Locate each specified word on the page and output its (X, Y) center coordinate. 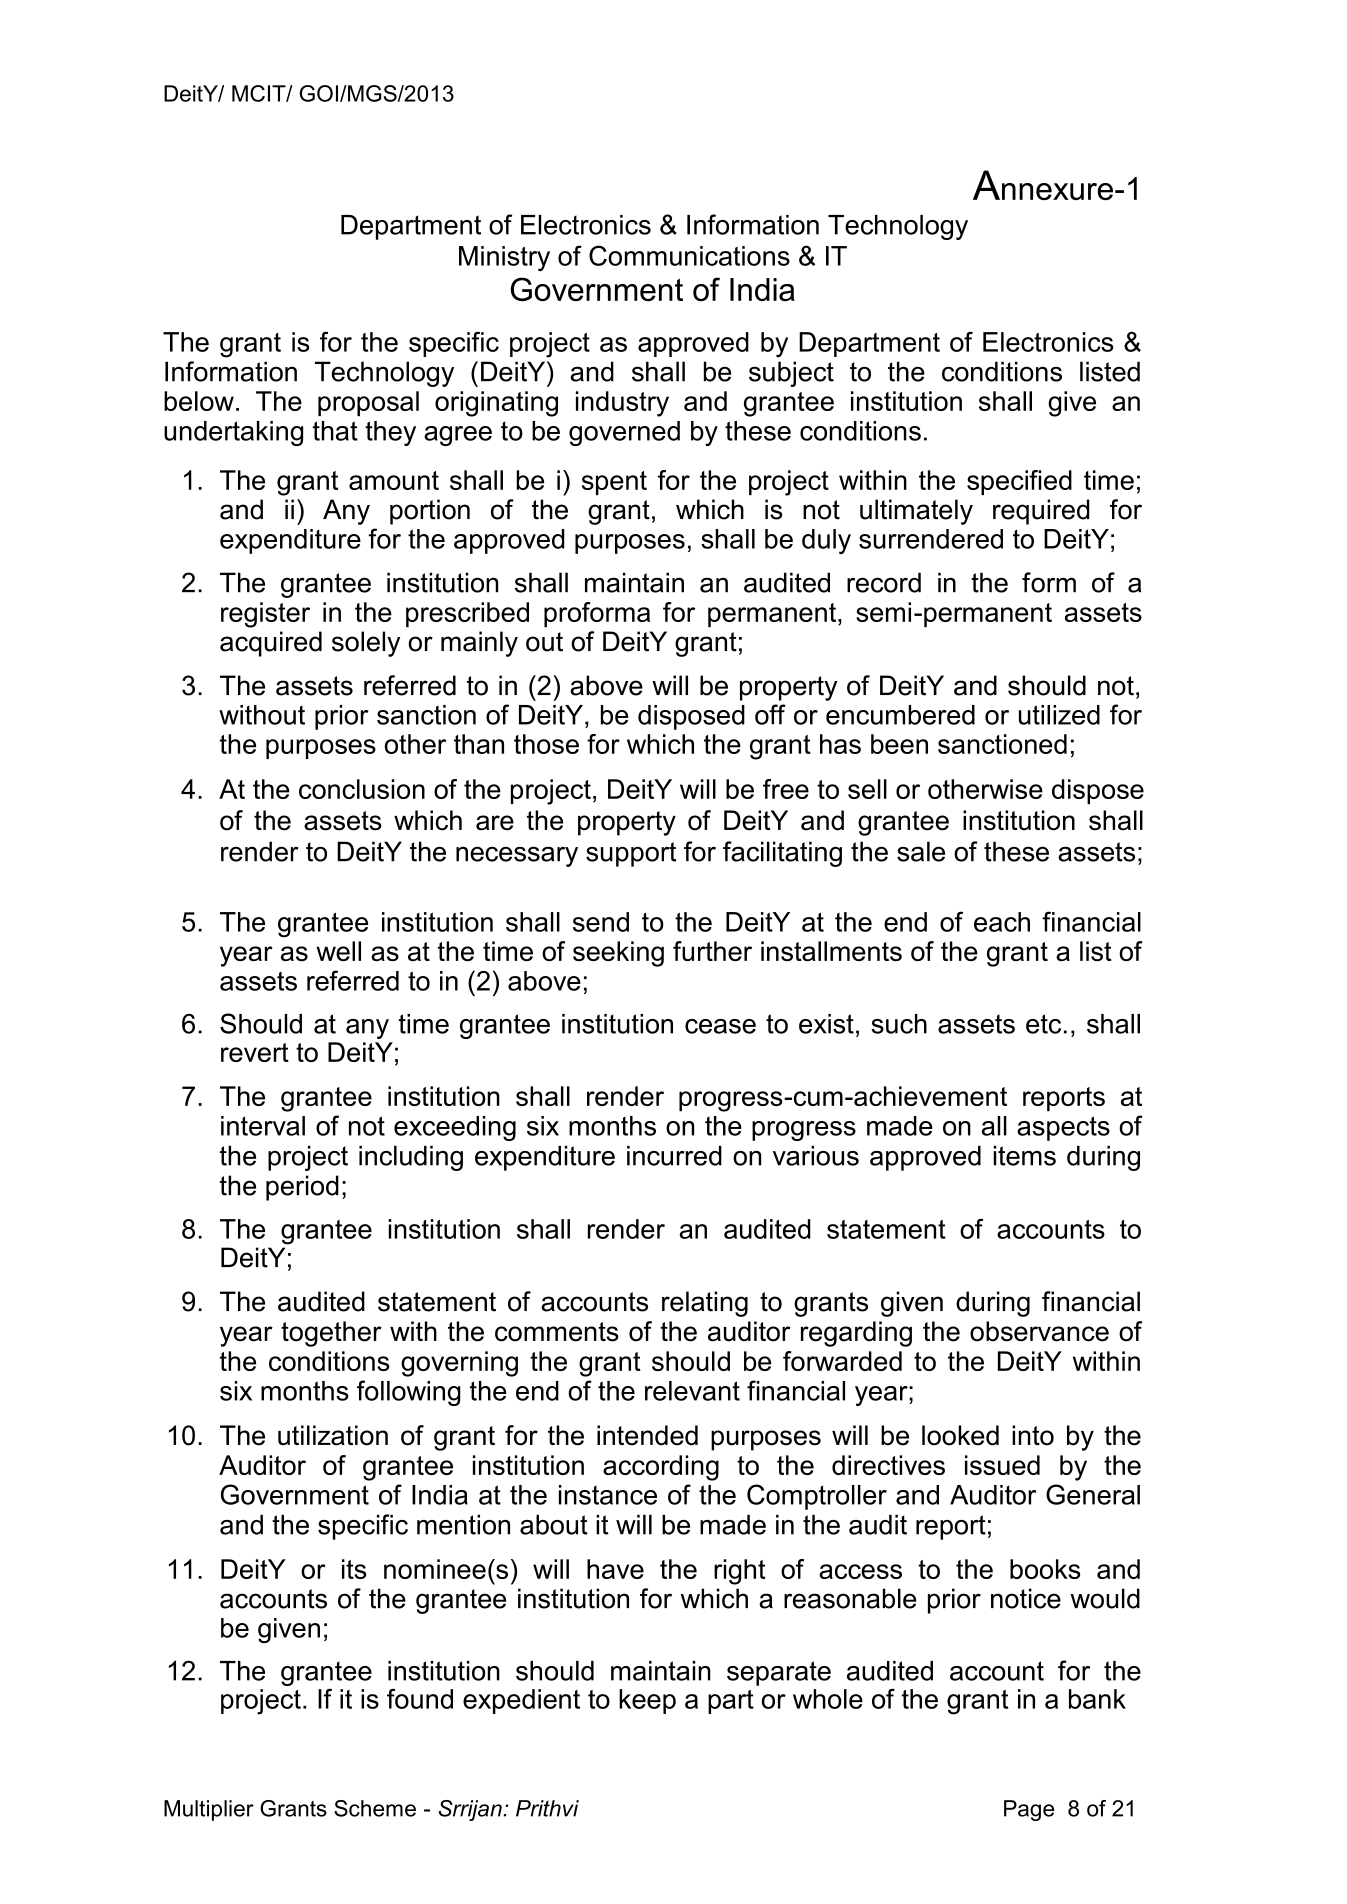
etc (1043, 1024)
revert (255, 1052)
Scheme (375, 1808)
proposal (368, 403)
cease (720, 1026)
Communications (689, 255)
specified (1019, 482)
